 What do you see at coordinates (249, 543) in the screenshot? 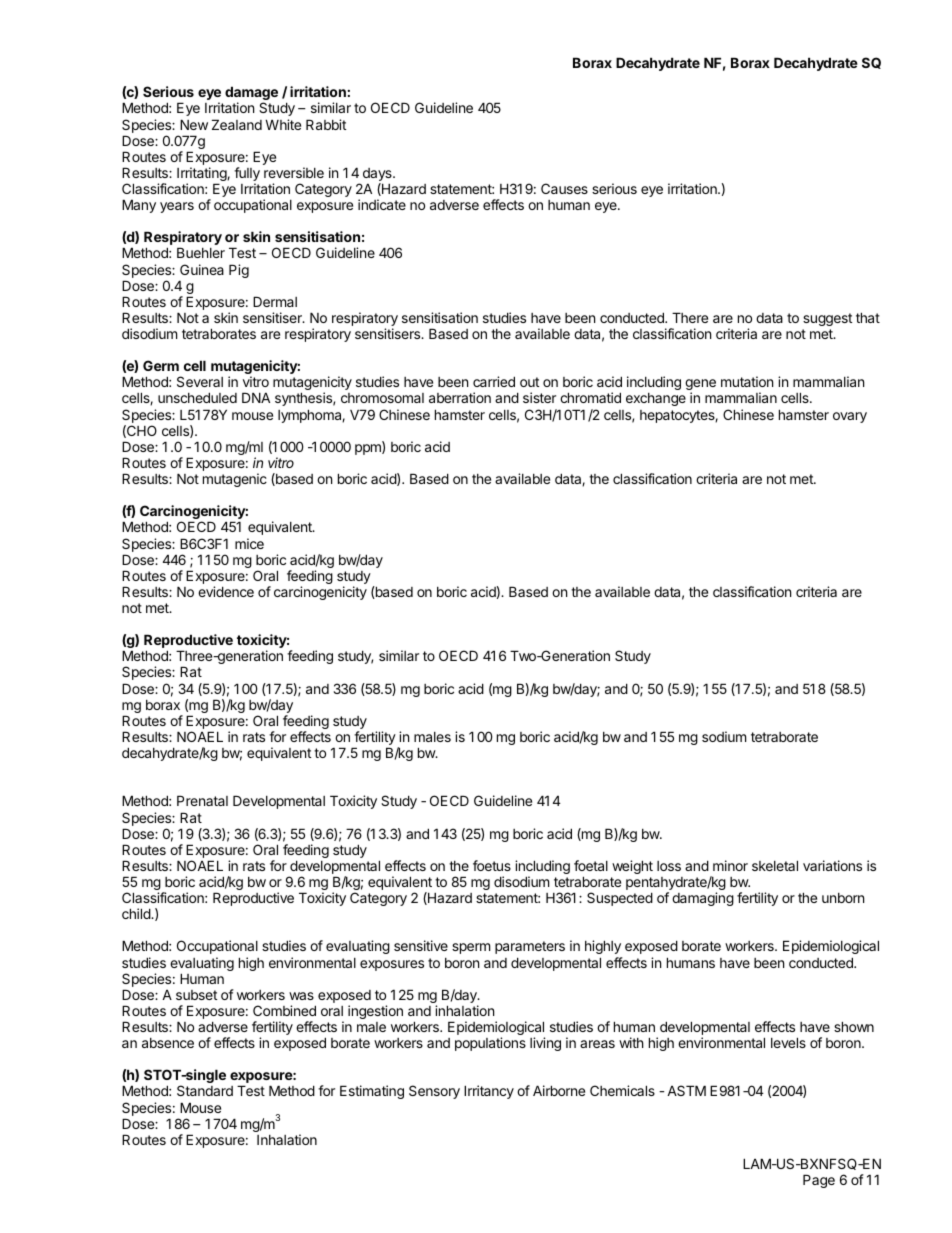
I see `mice` at bounding box center [249, 543].
